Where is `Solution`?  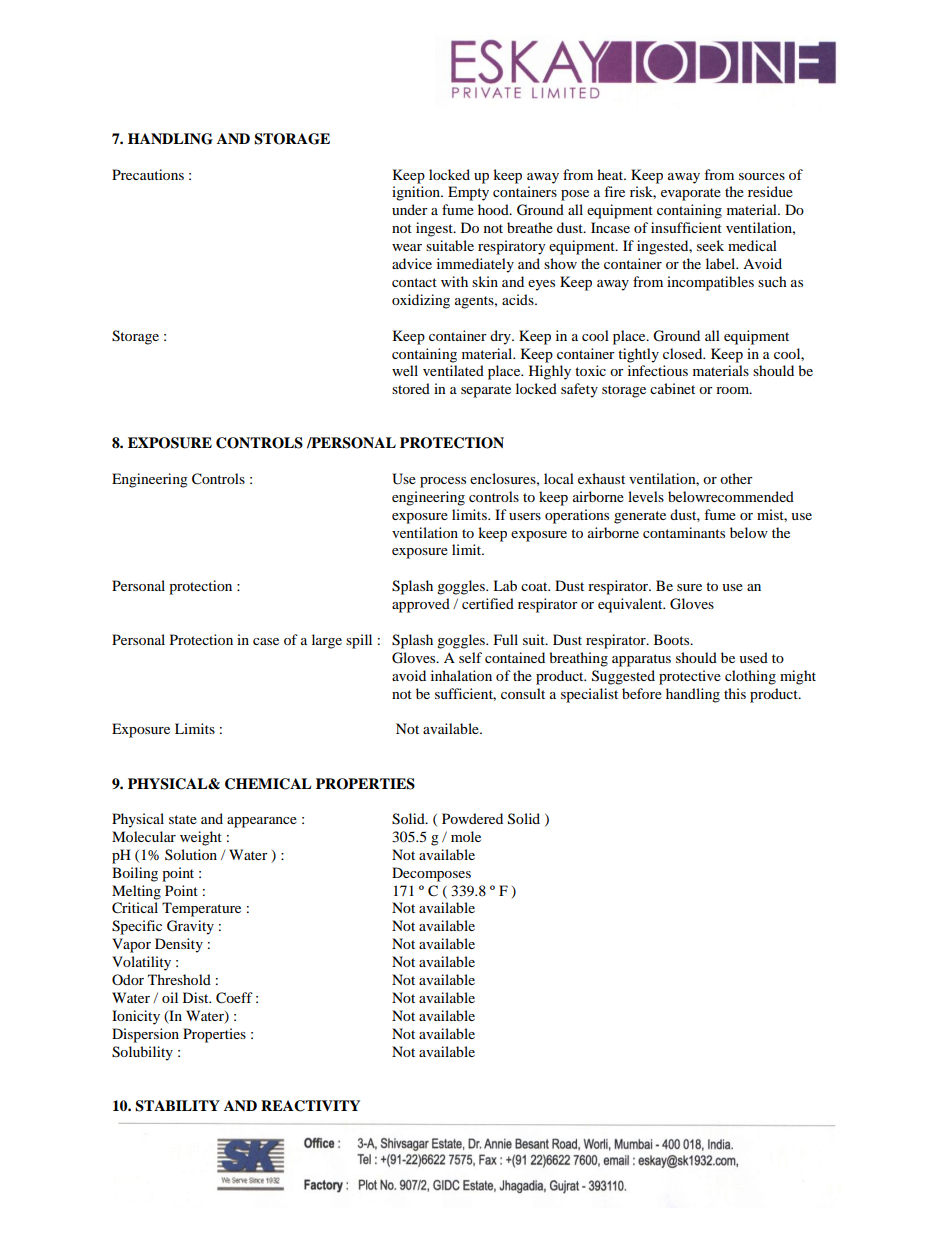
Solution is located at coordinates (191, 854).
